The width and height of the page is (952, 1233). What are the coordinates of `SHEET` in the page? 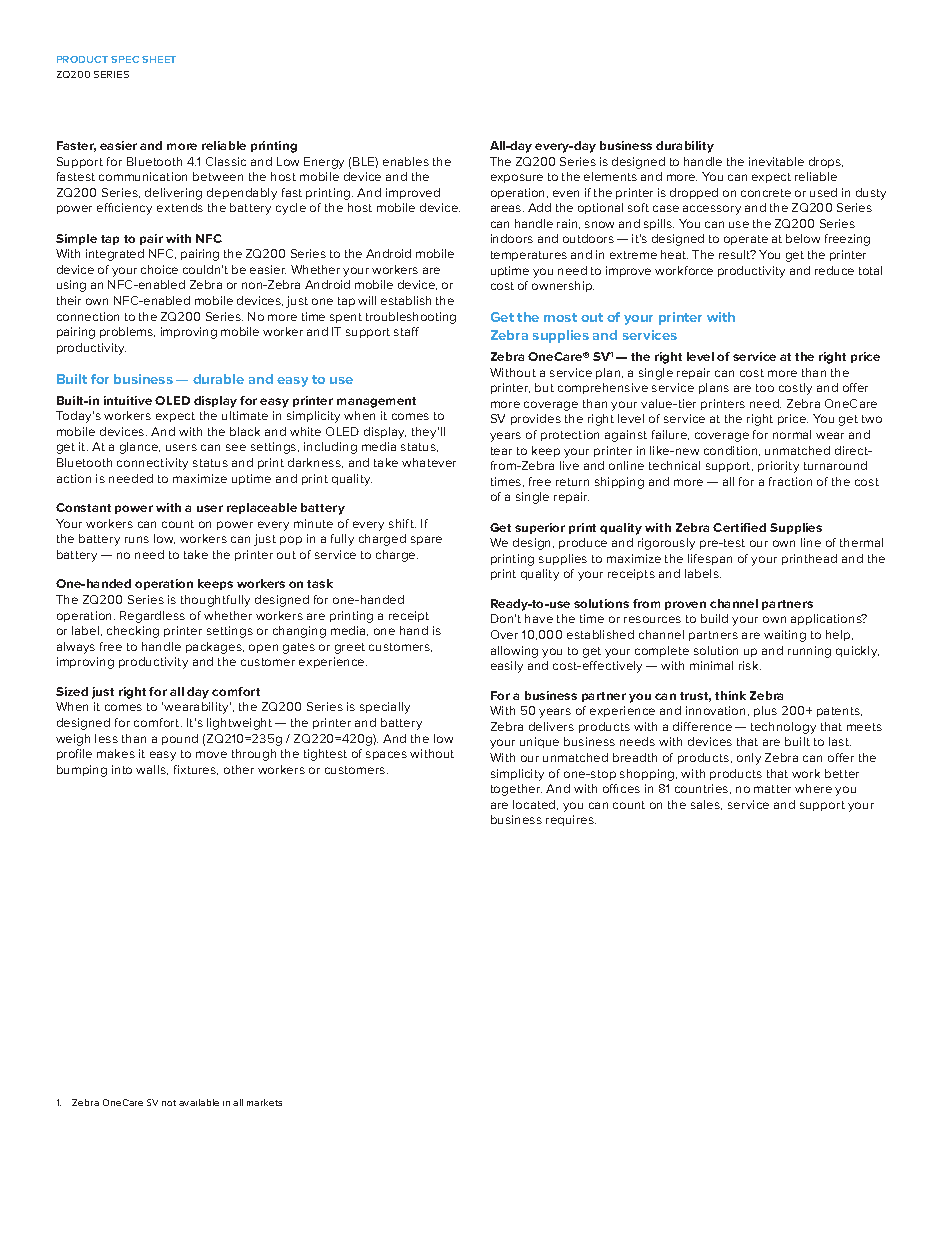 It's located at (159, 59).
